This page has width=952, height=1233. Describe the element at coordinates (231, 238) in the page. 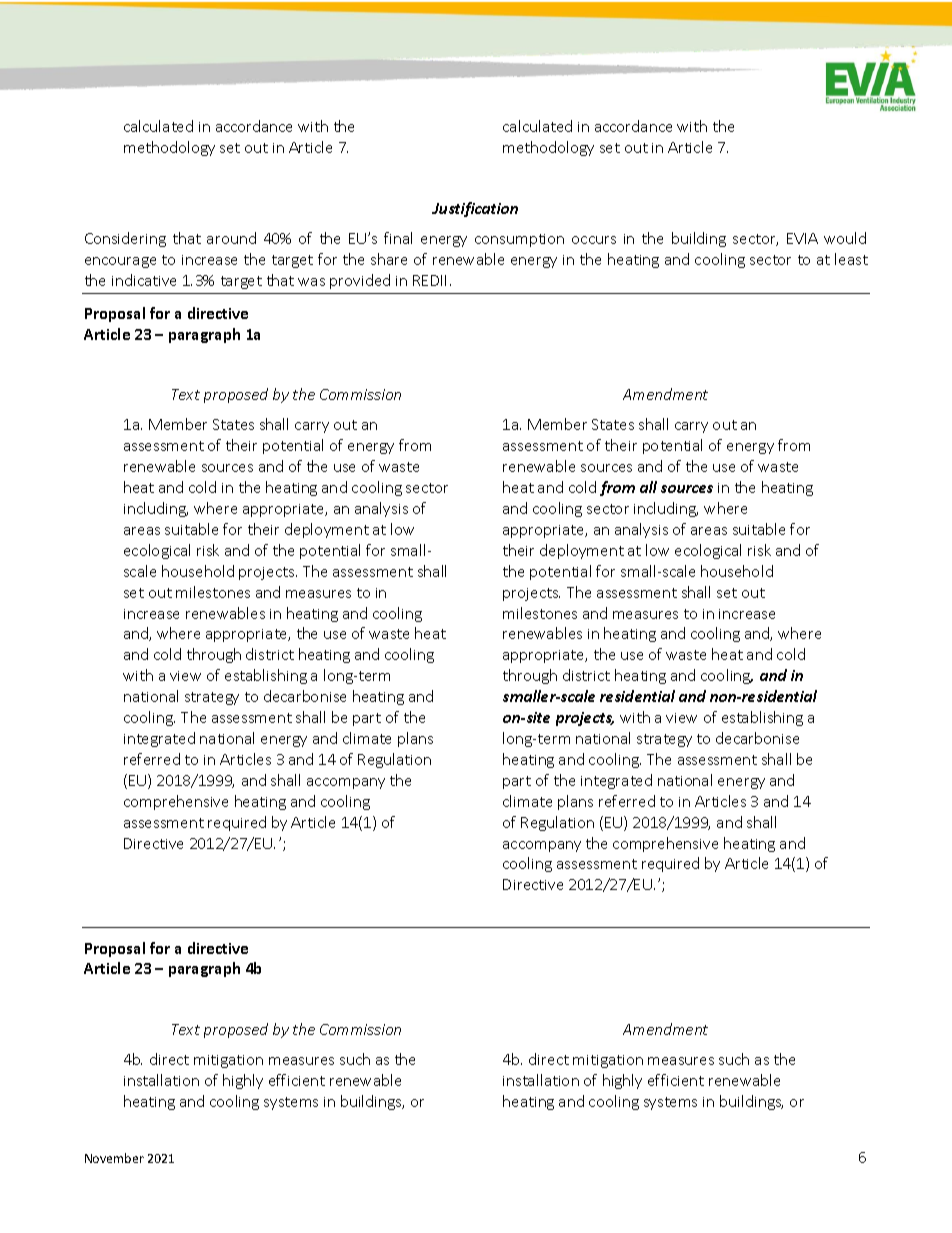

I see `around` at that location.
